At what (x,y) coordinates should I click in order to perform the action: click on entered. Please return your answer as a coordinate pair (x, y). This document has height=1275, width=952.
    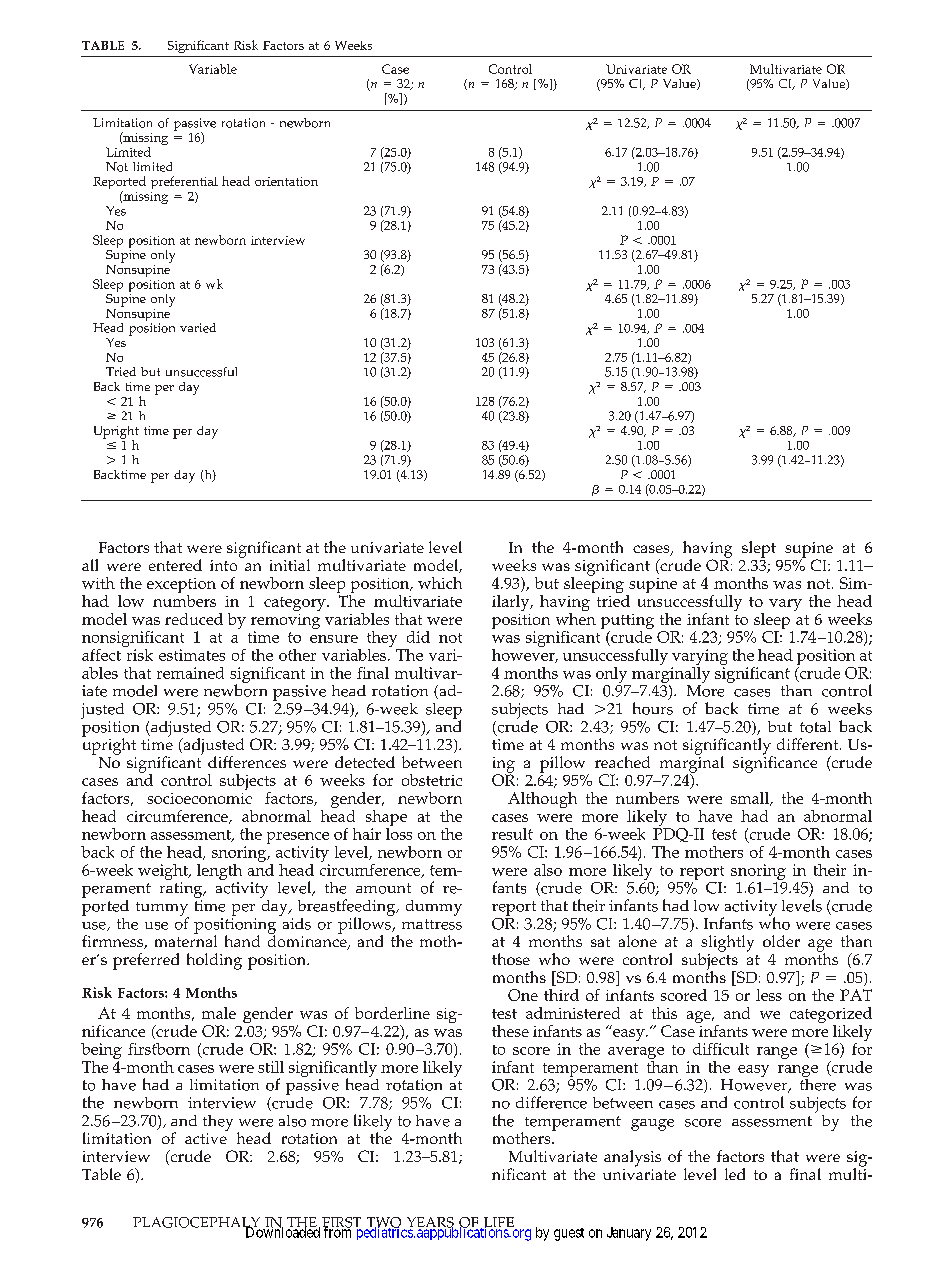
    Looking at the image, I should click on (175, 565).
